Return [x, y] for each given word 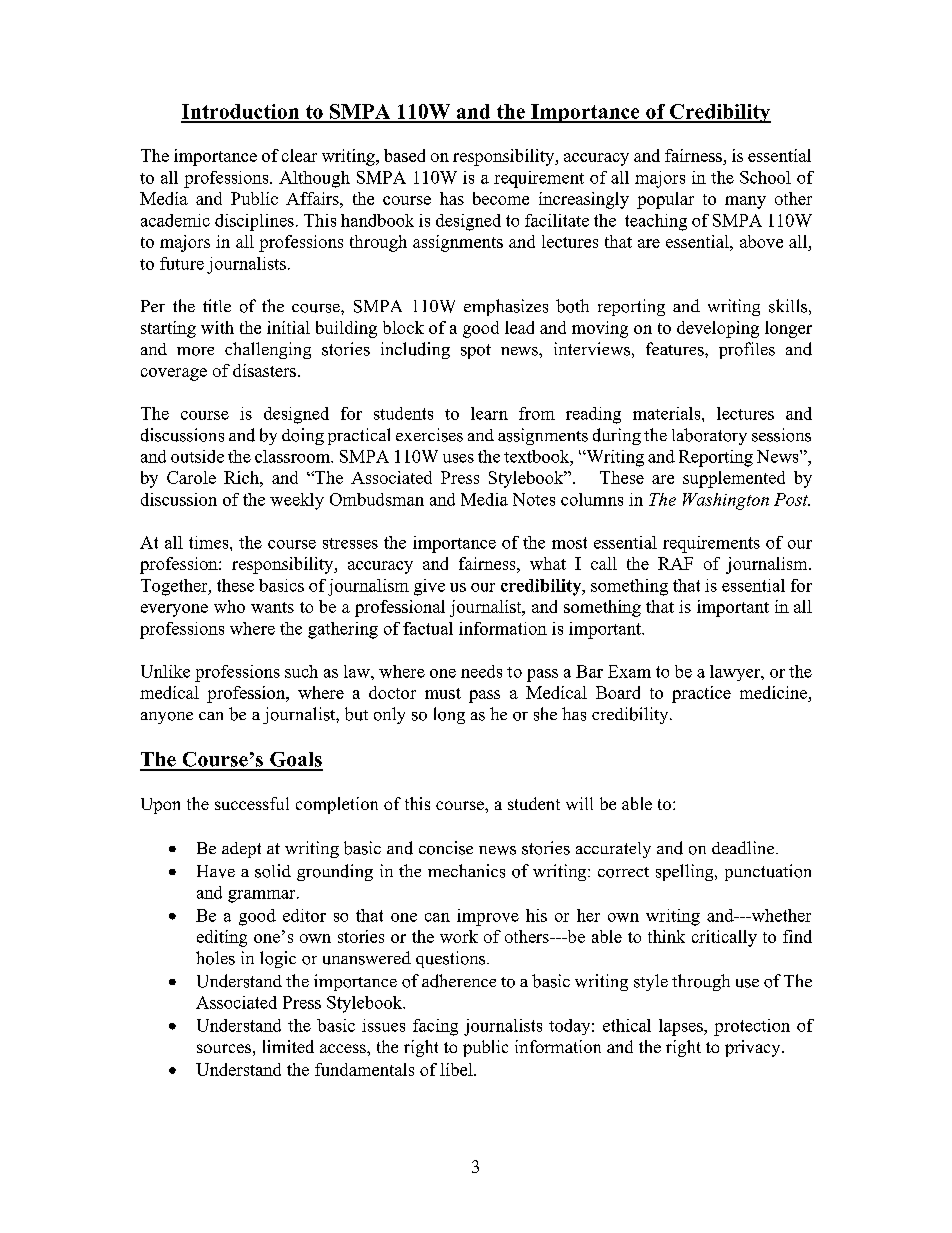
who [229, 606]
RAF [675, 563]
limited [288, 1046]
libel [457, 1069]
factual [428, 628]
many [745, 202]
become [501, 198]
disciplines [254, 222]
